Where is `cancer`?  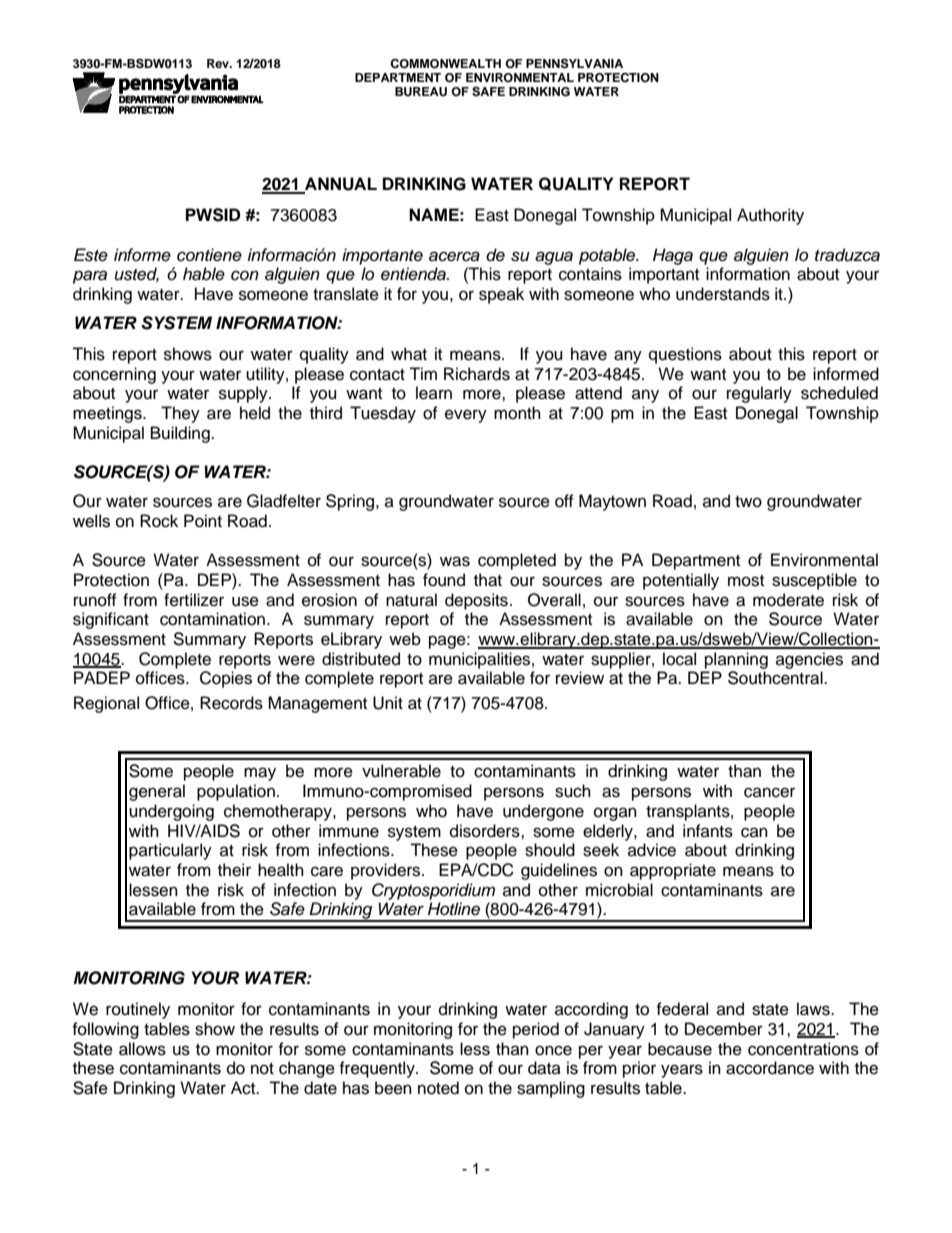
cancer is located at coordinates (769, 792).
